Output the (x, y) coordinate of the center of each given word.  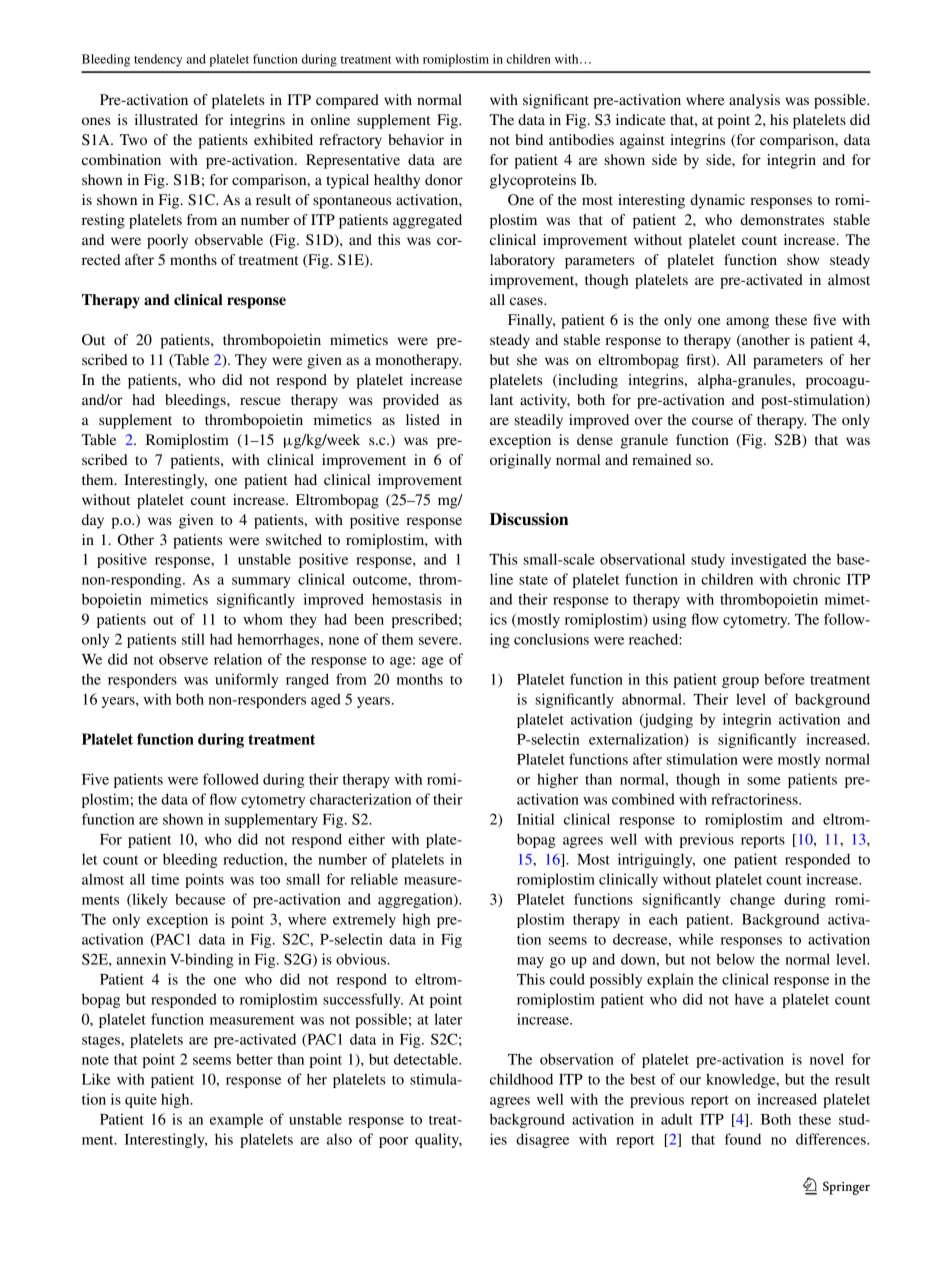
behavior (416, 139)
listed (423, 419)
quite (141, 1100)
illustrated (166, 119)
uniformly (247, 680)
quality (438, 1140)
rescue (260, 401)
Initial (535, 819)
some (764, 781)
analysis (754, 101)
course (712, 421)
